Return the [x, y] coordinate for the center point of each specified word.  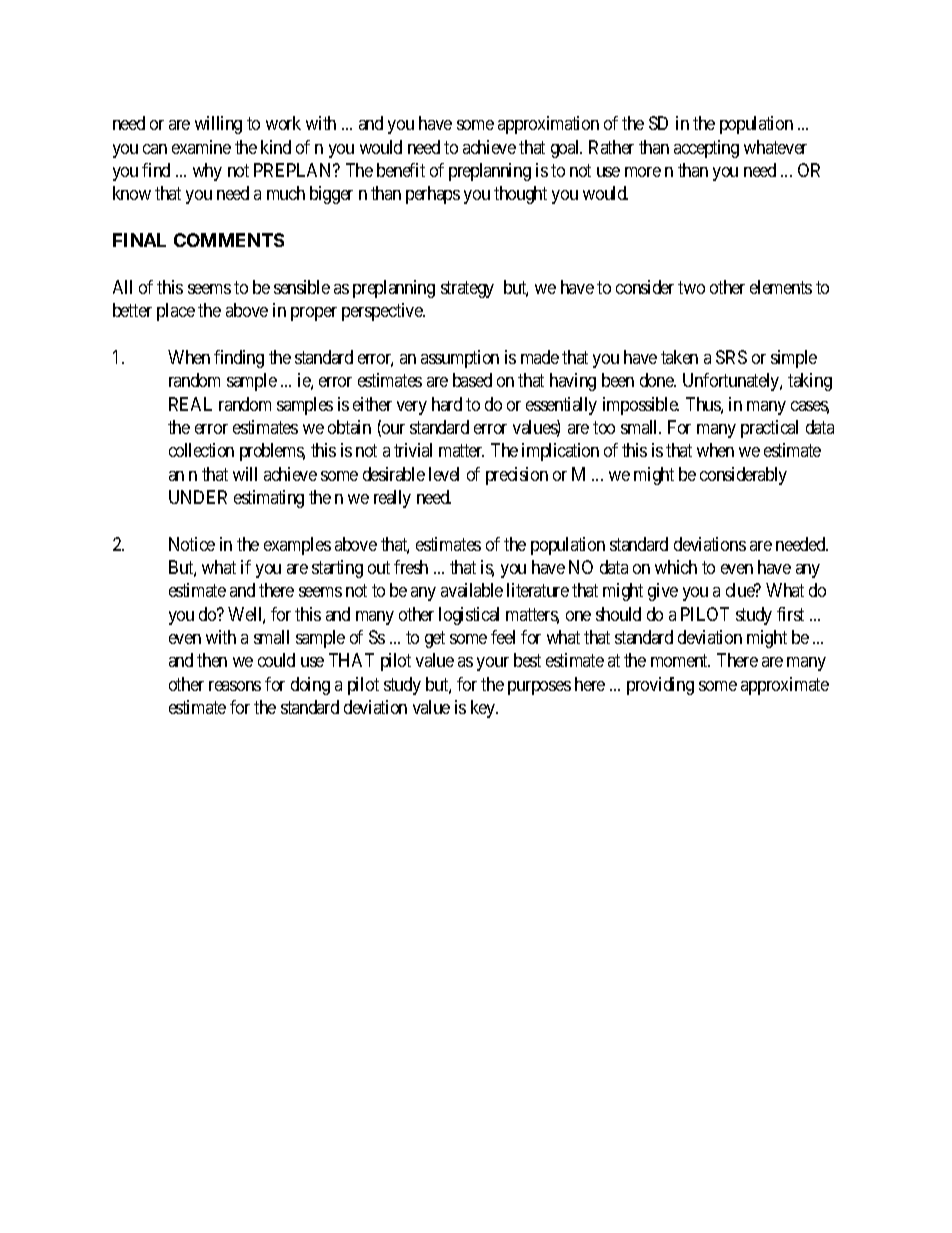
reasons [235, 686]
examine [201, 147]
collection [201, 450]
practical [769, 429]
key [484, 709]
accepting [706, 149]
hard [447, 404]
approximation [548, 125]
